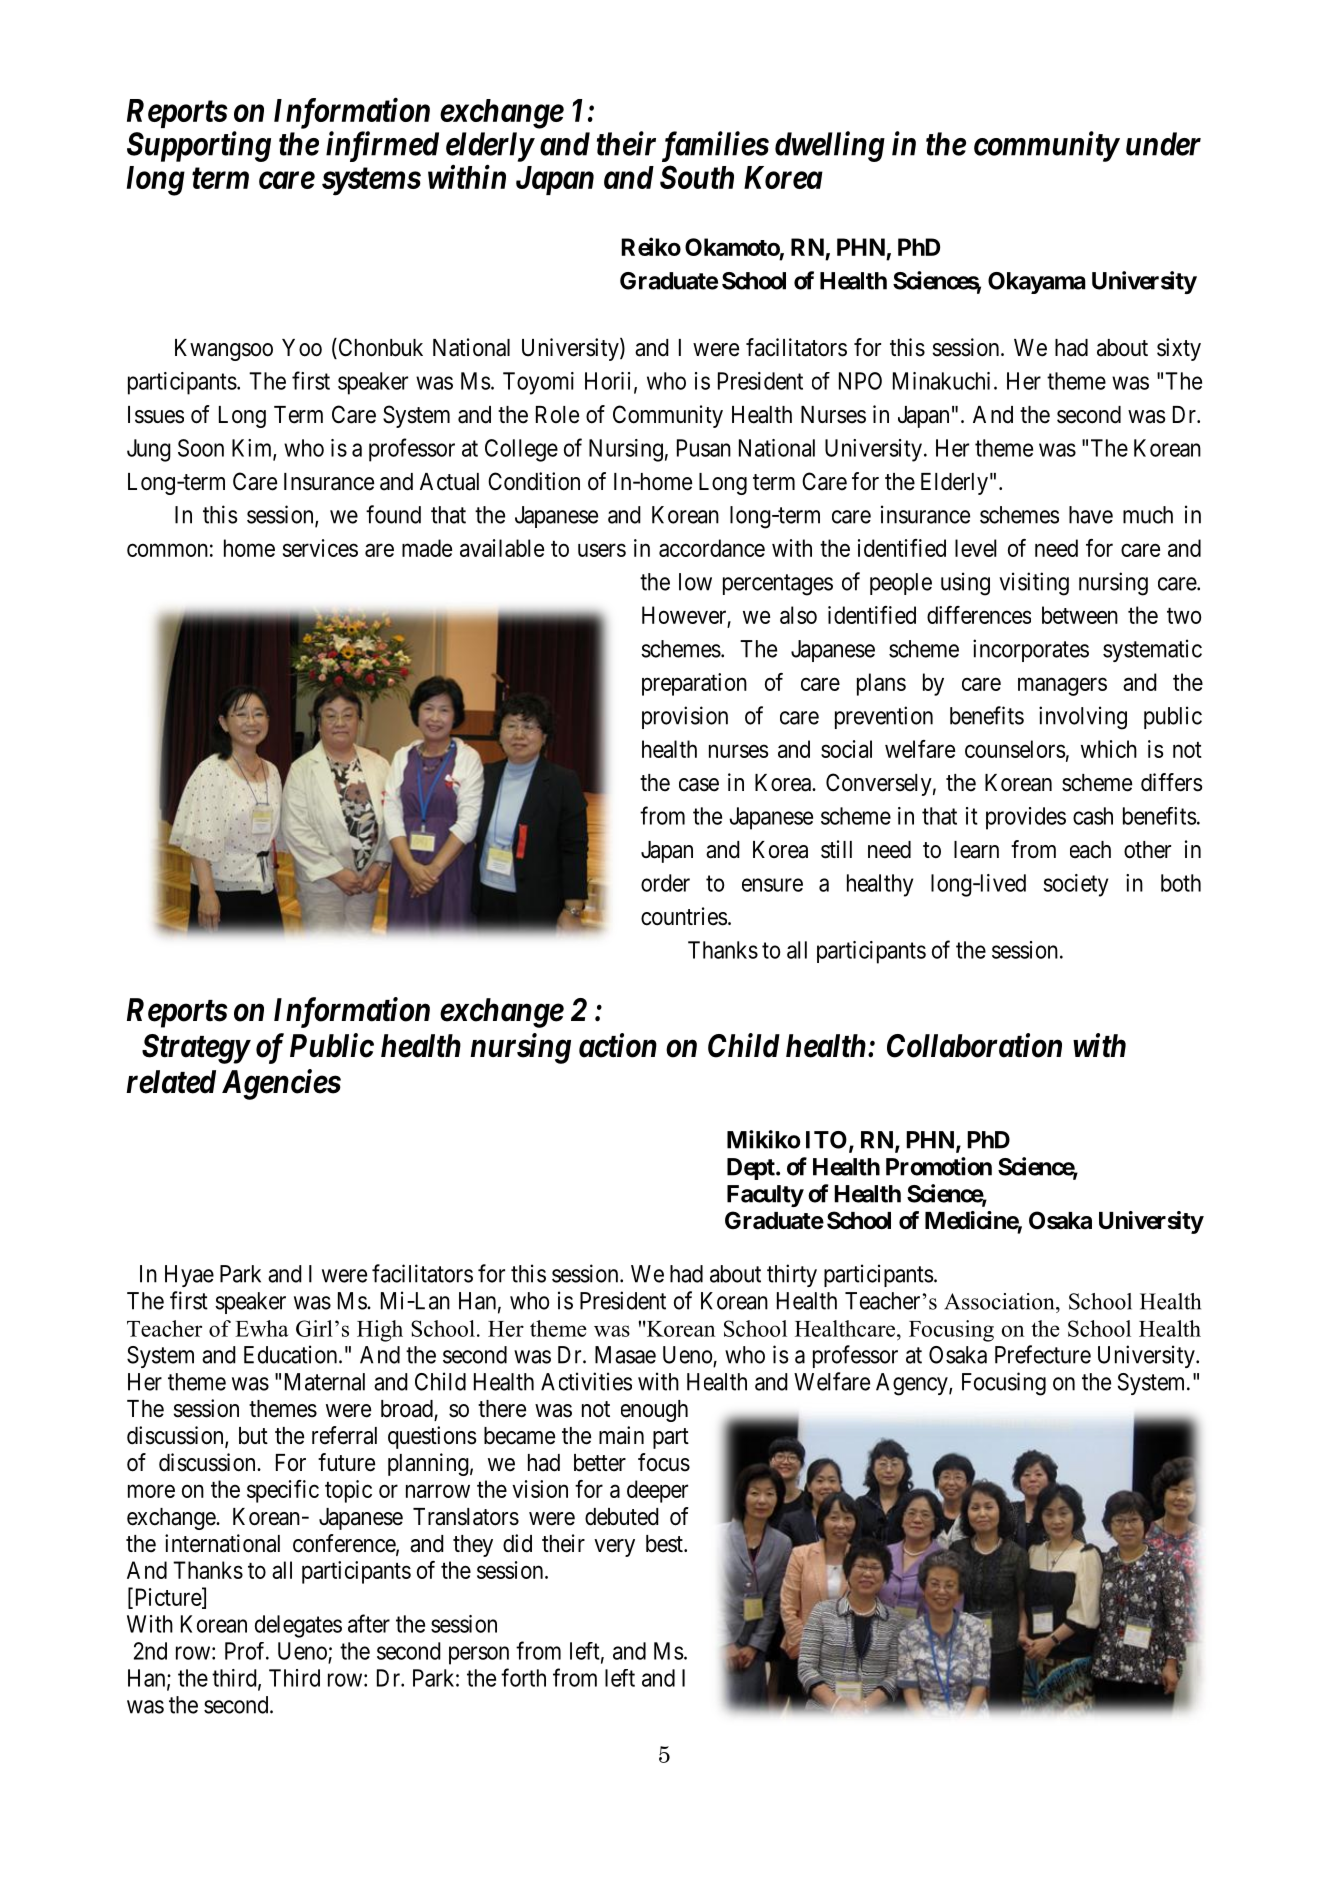 The width and height of the page is (1328, 1878). I want to click on related, so click(171, 1082).
